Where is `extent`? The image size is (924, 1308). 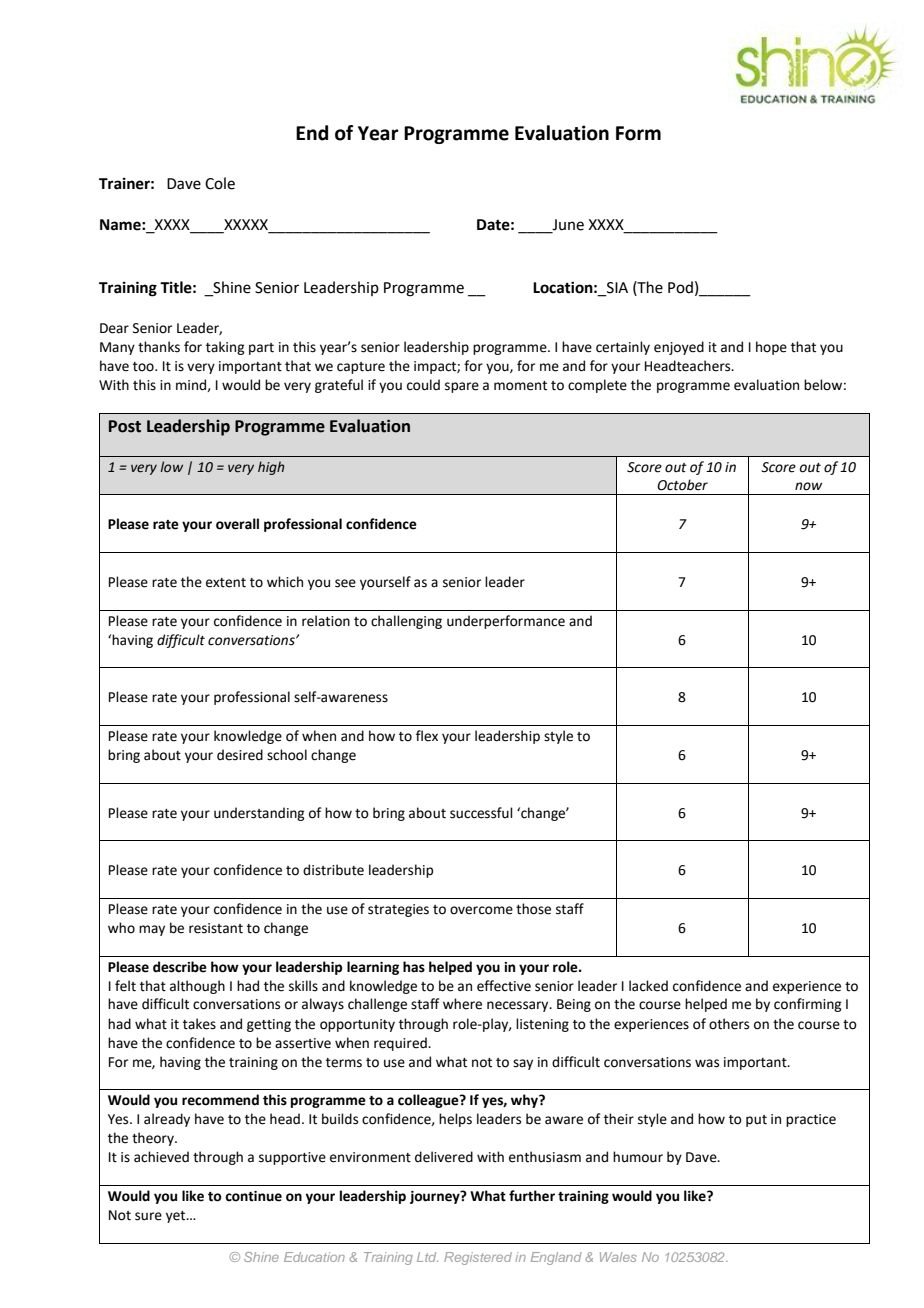 extent is located at coordinates (226, 583).
